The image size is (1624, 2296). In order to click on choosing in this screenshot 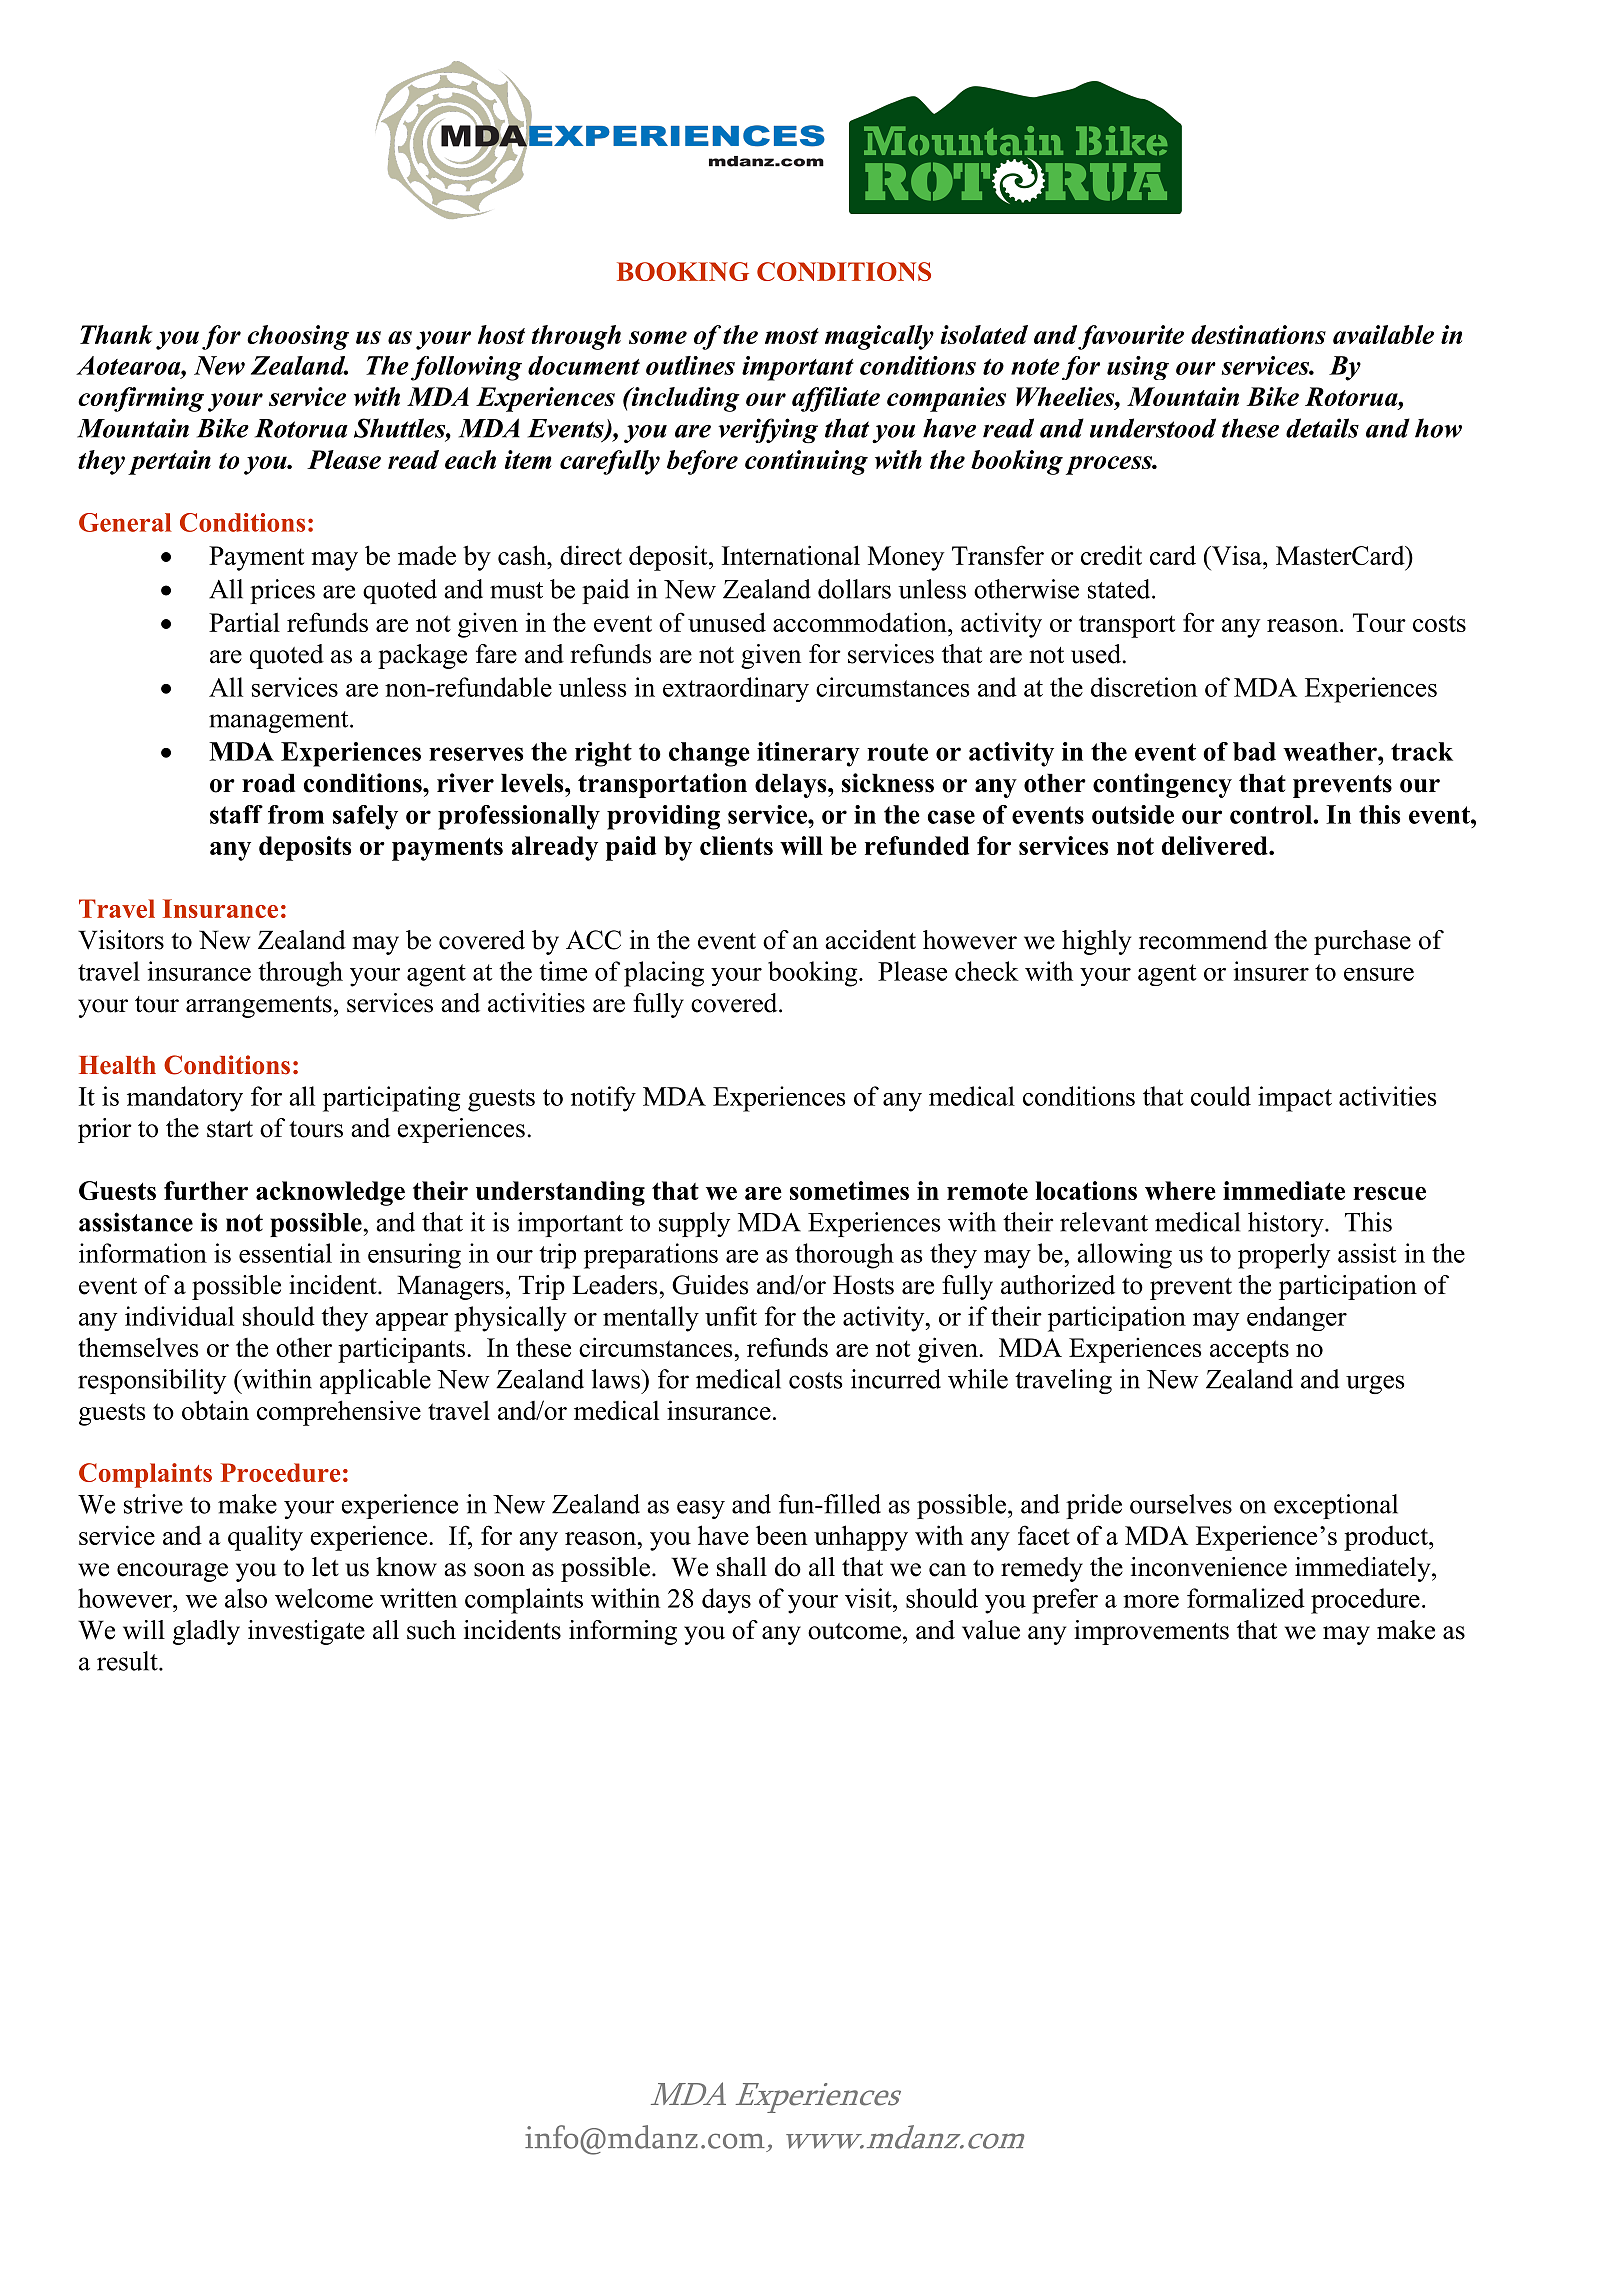, I will do `click(298, 337)`.
